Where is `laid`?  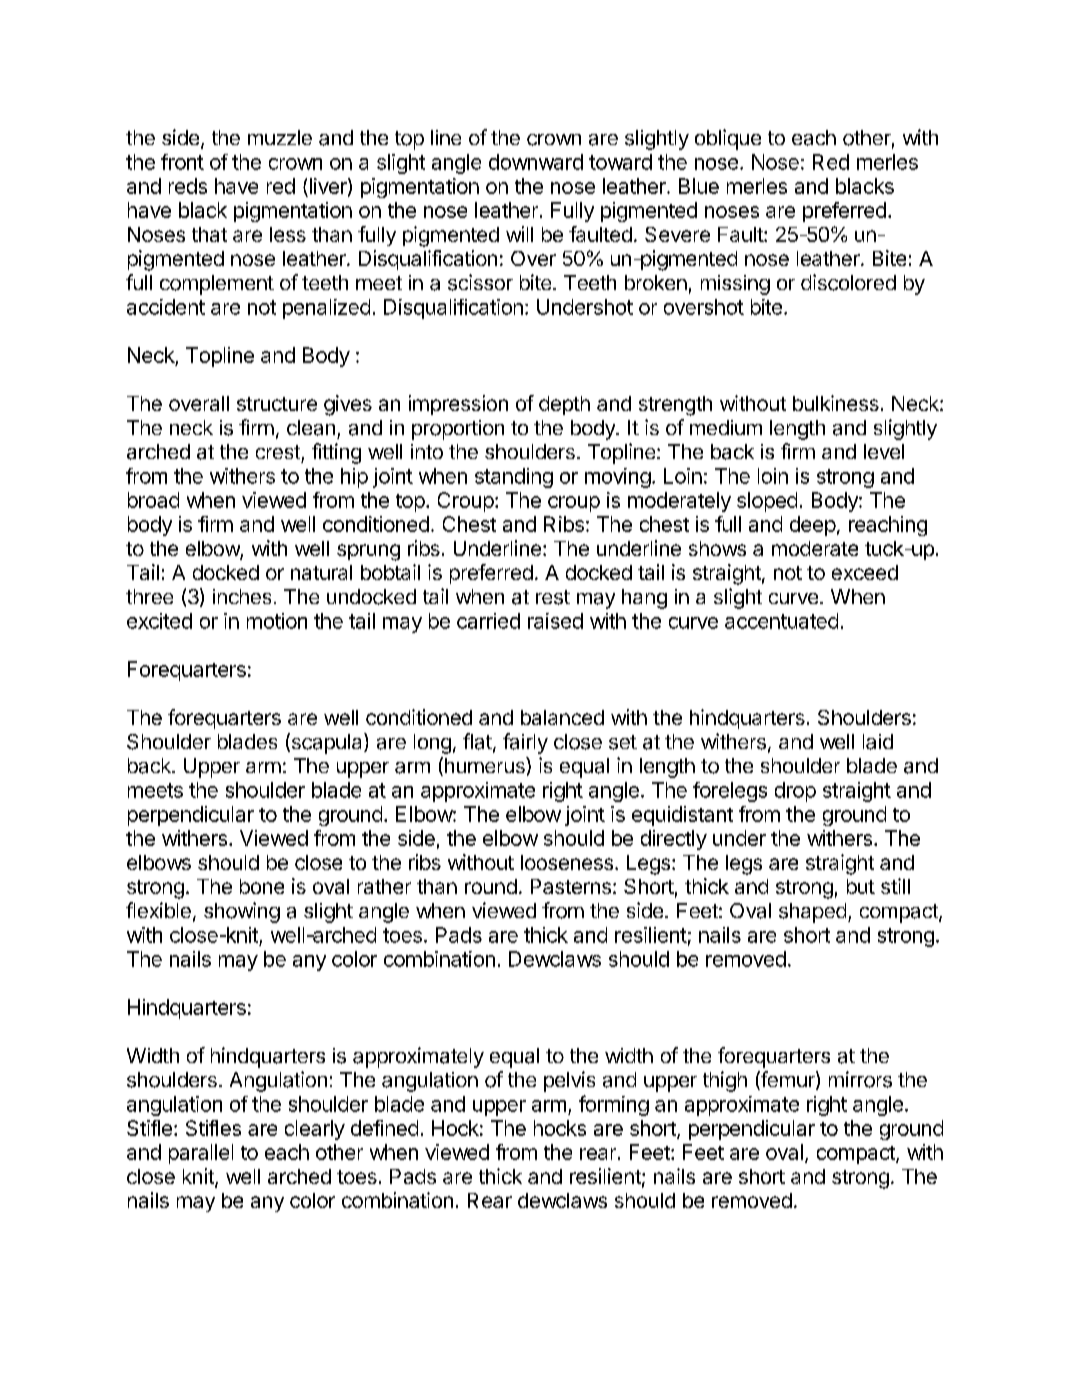
laid is located at coordinates (878, 742).
